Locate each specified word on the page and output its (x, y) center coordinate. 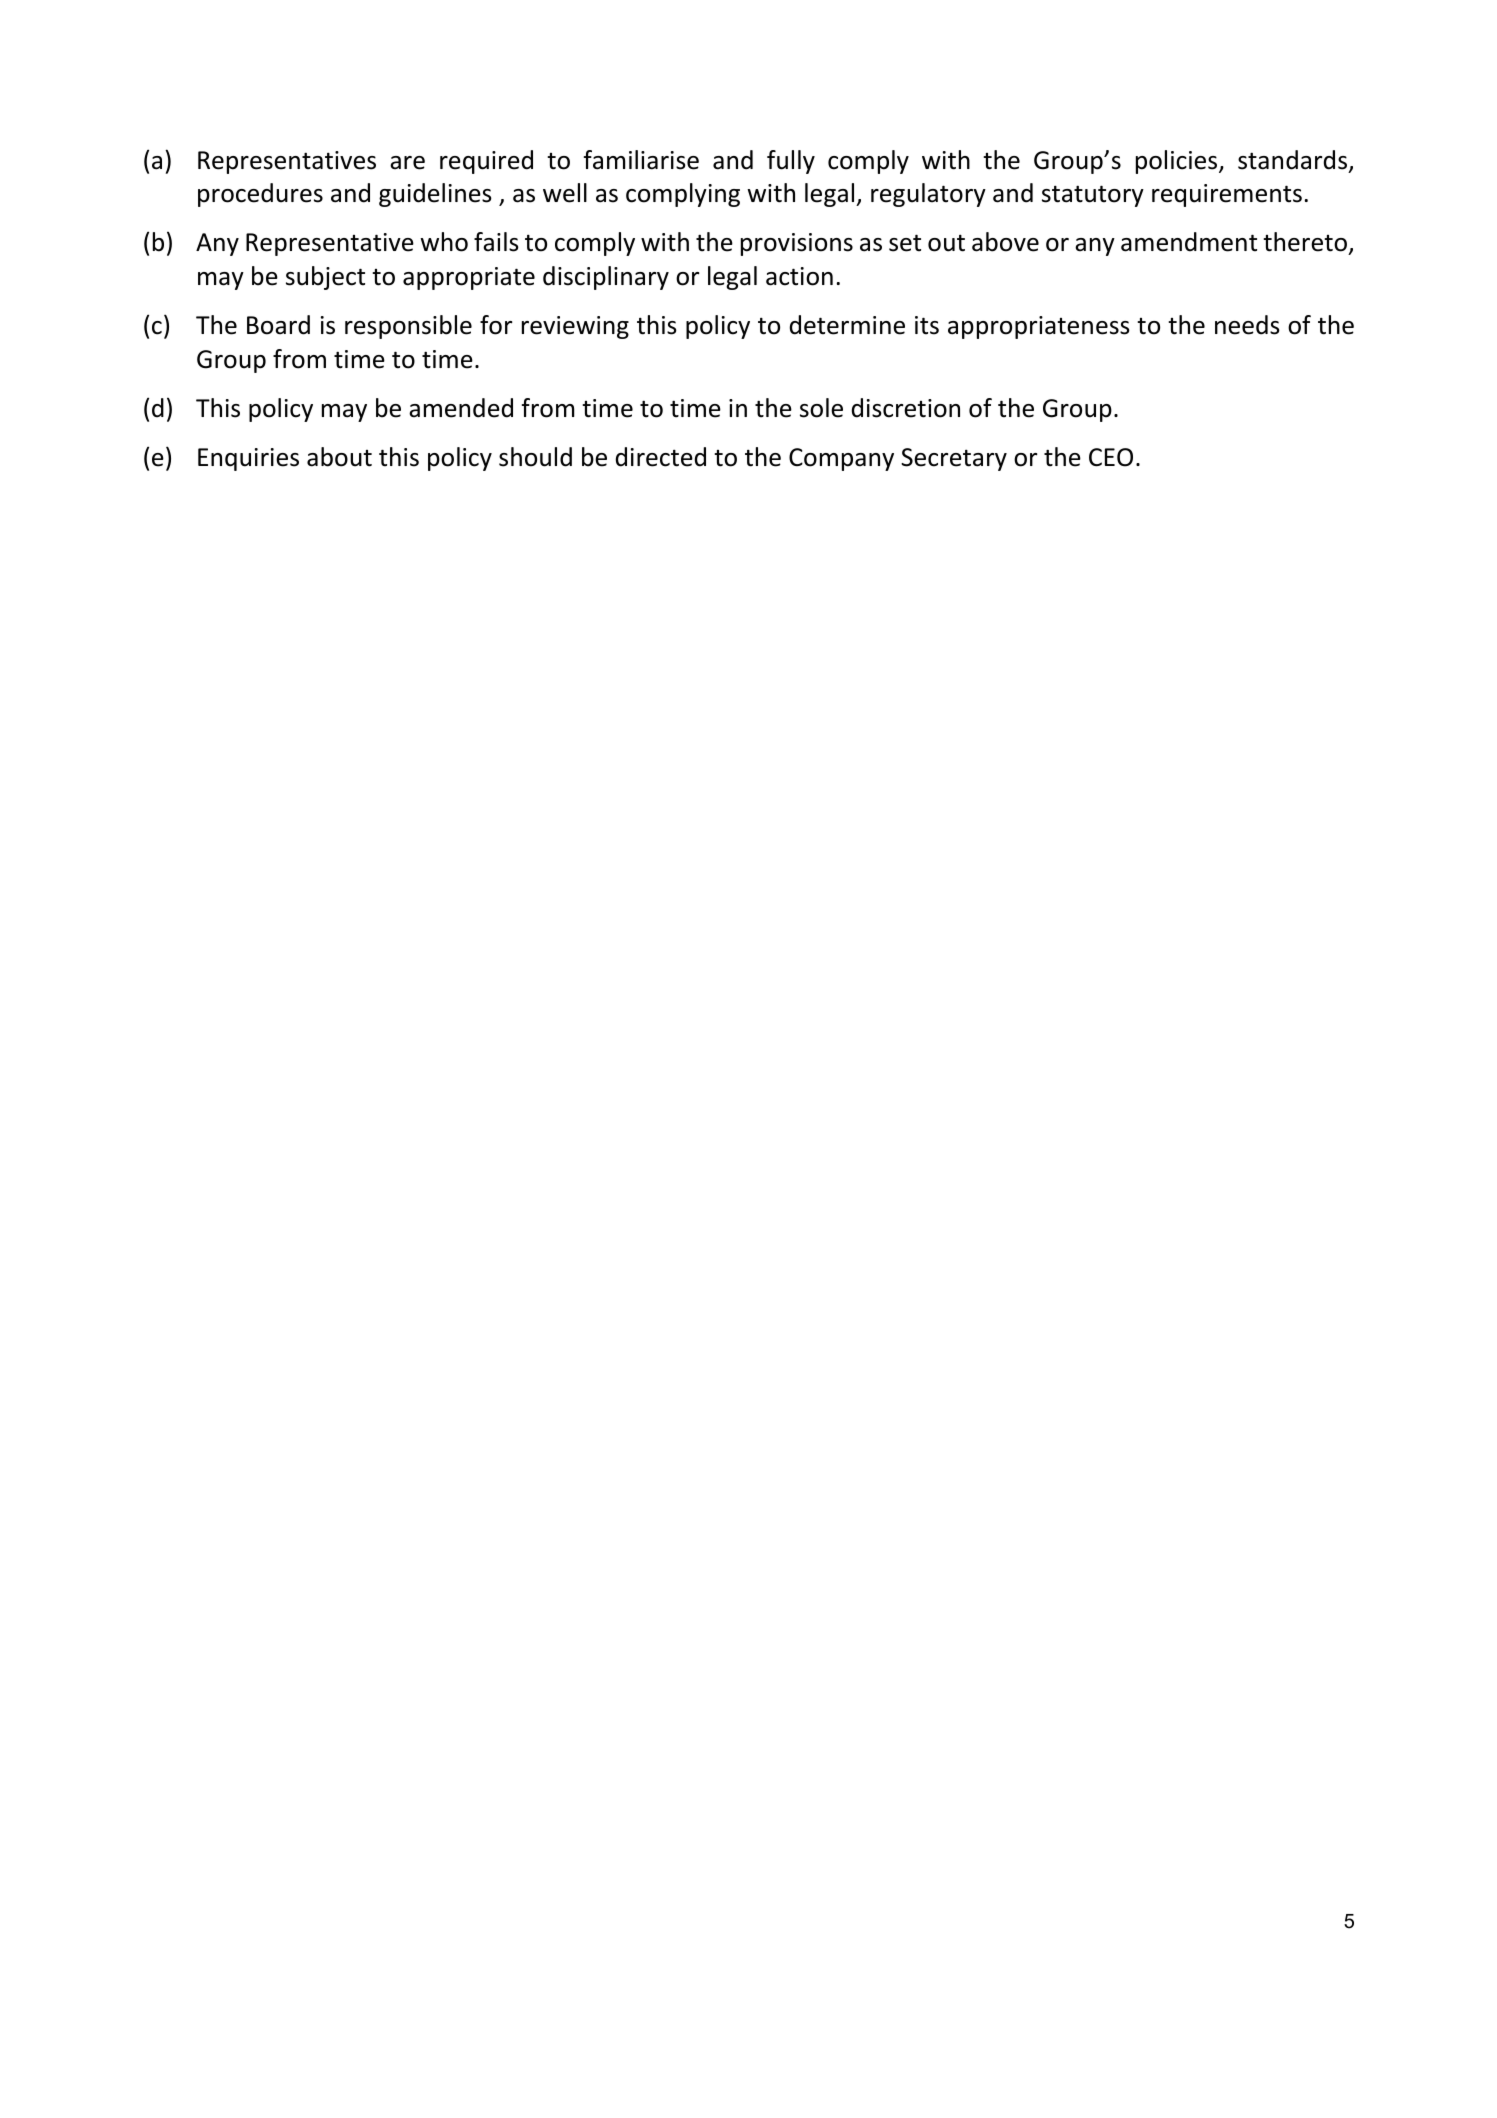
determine (847, 325)
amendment (1189, 242)
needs (1247, 325)
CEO (1111, 457)
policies (1178, 162)
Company (841, 459)
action (799, 276)
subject (325, 278)
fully (791, 162)
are (407, 163)
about (339, 457)
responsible (408, 327)
